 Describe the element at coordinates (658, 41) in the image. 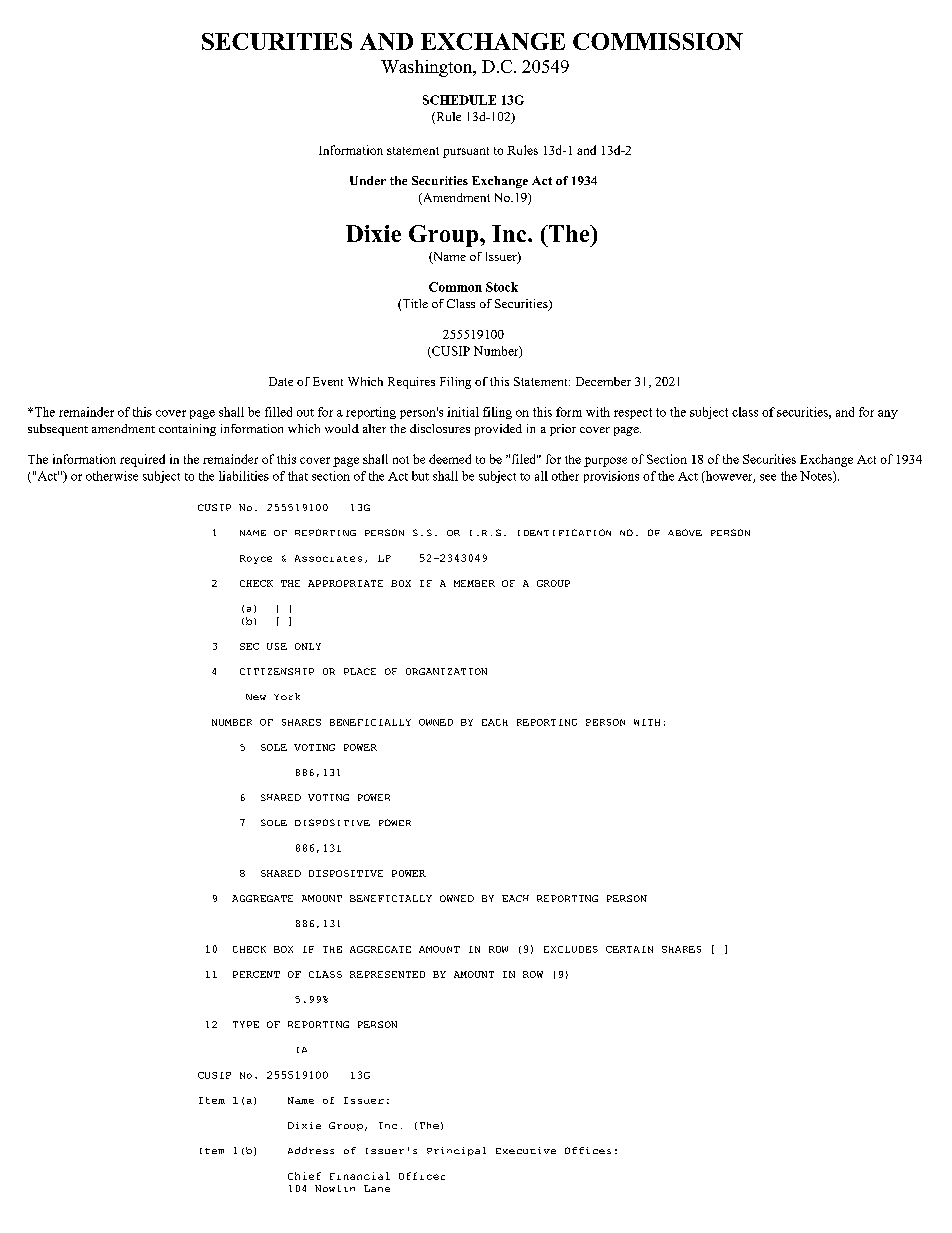

I see `COMMISSION` at that location.
